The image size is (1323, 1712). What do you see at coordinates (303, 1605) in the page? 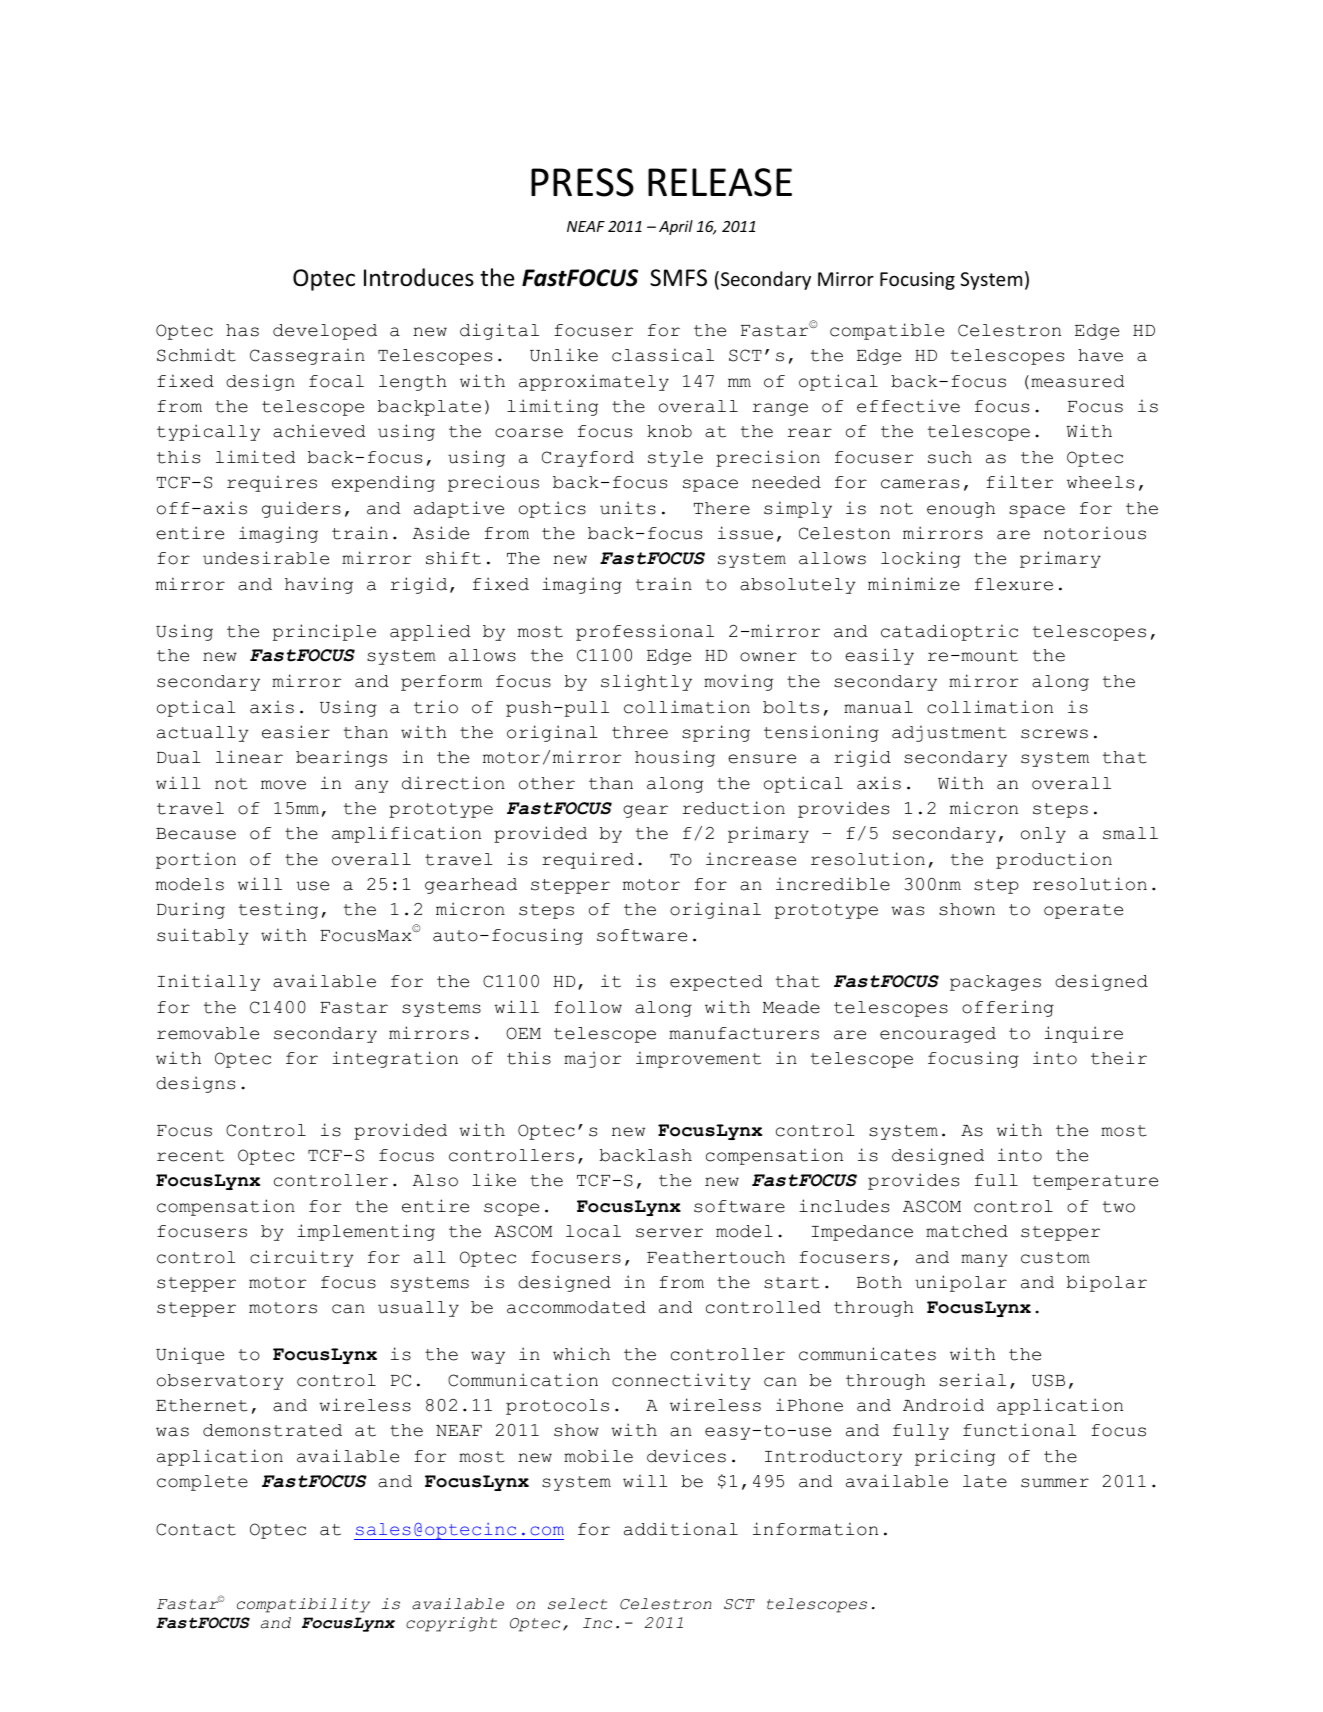
I see `compatibility` at bounding box center [303, 1605].
